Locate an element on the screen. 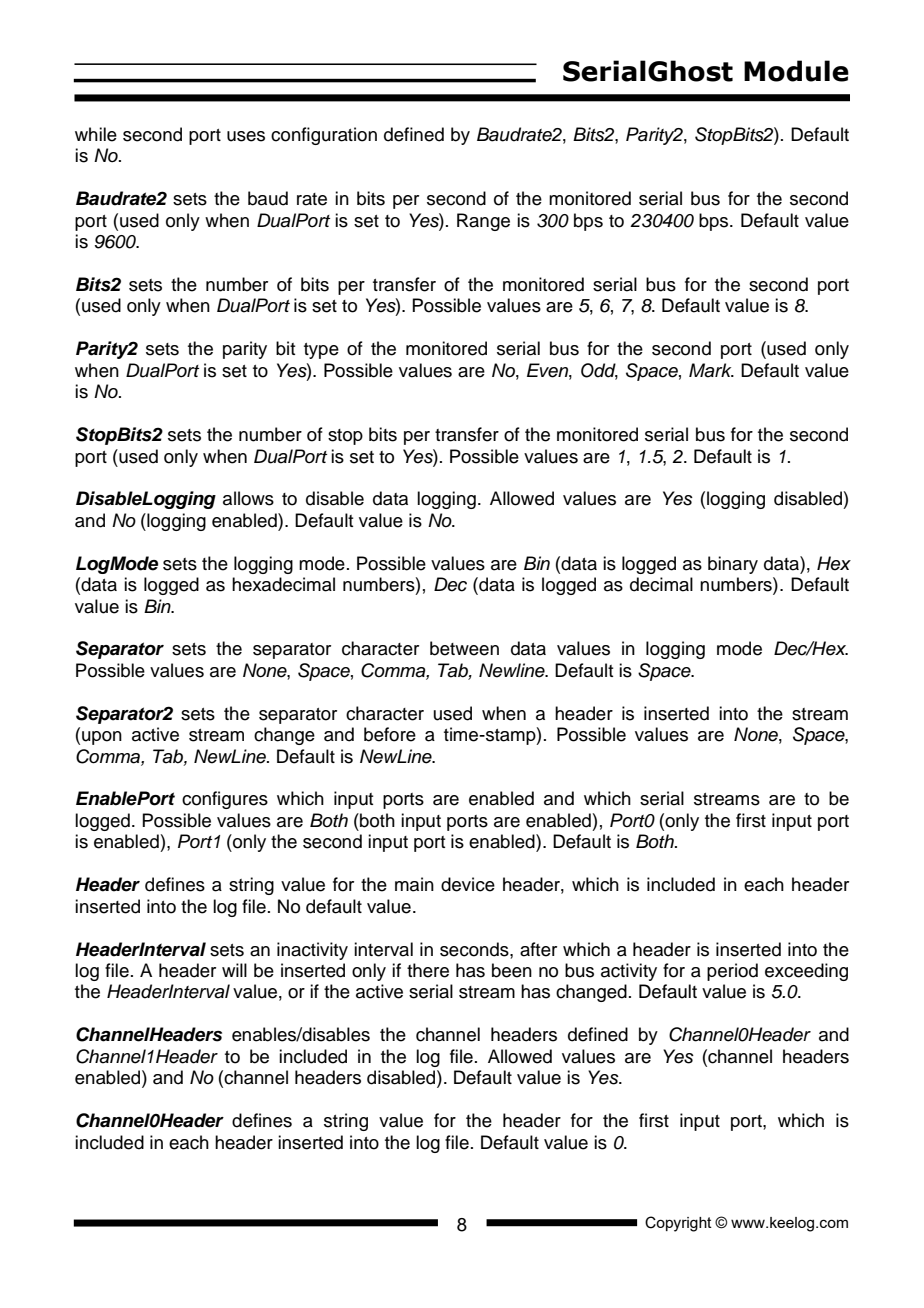 The height and width of the screenshot is (1308, 924). will is located at coordinates (234, 970).
